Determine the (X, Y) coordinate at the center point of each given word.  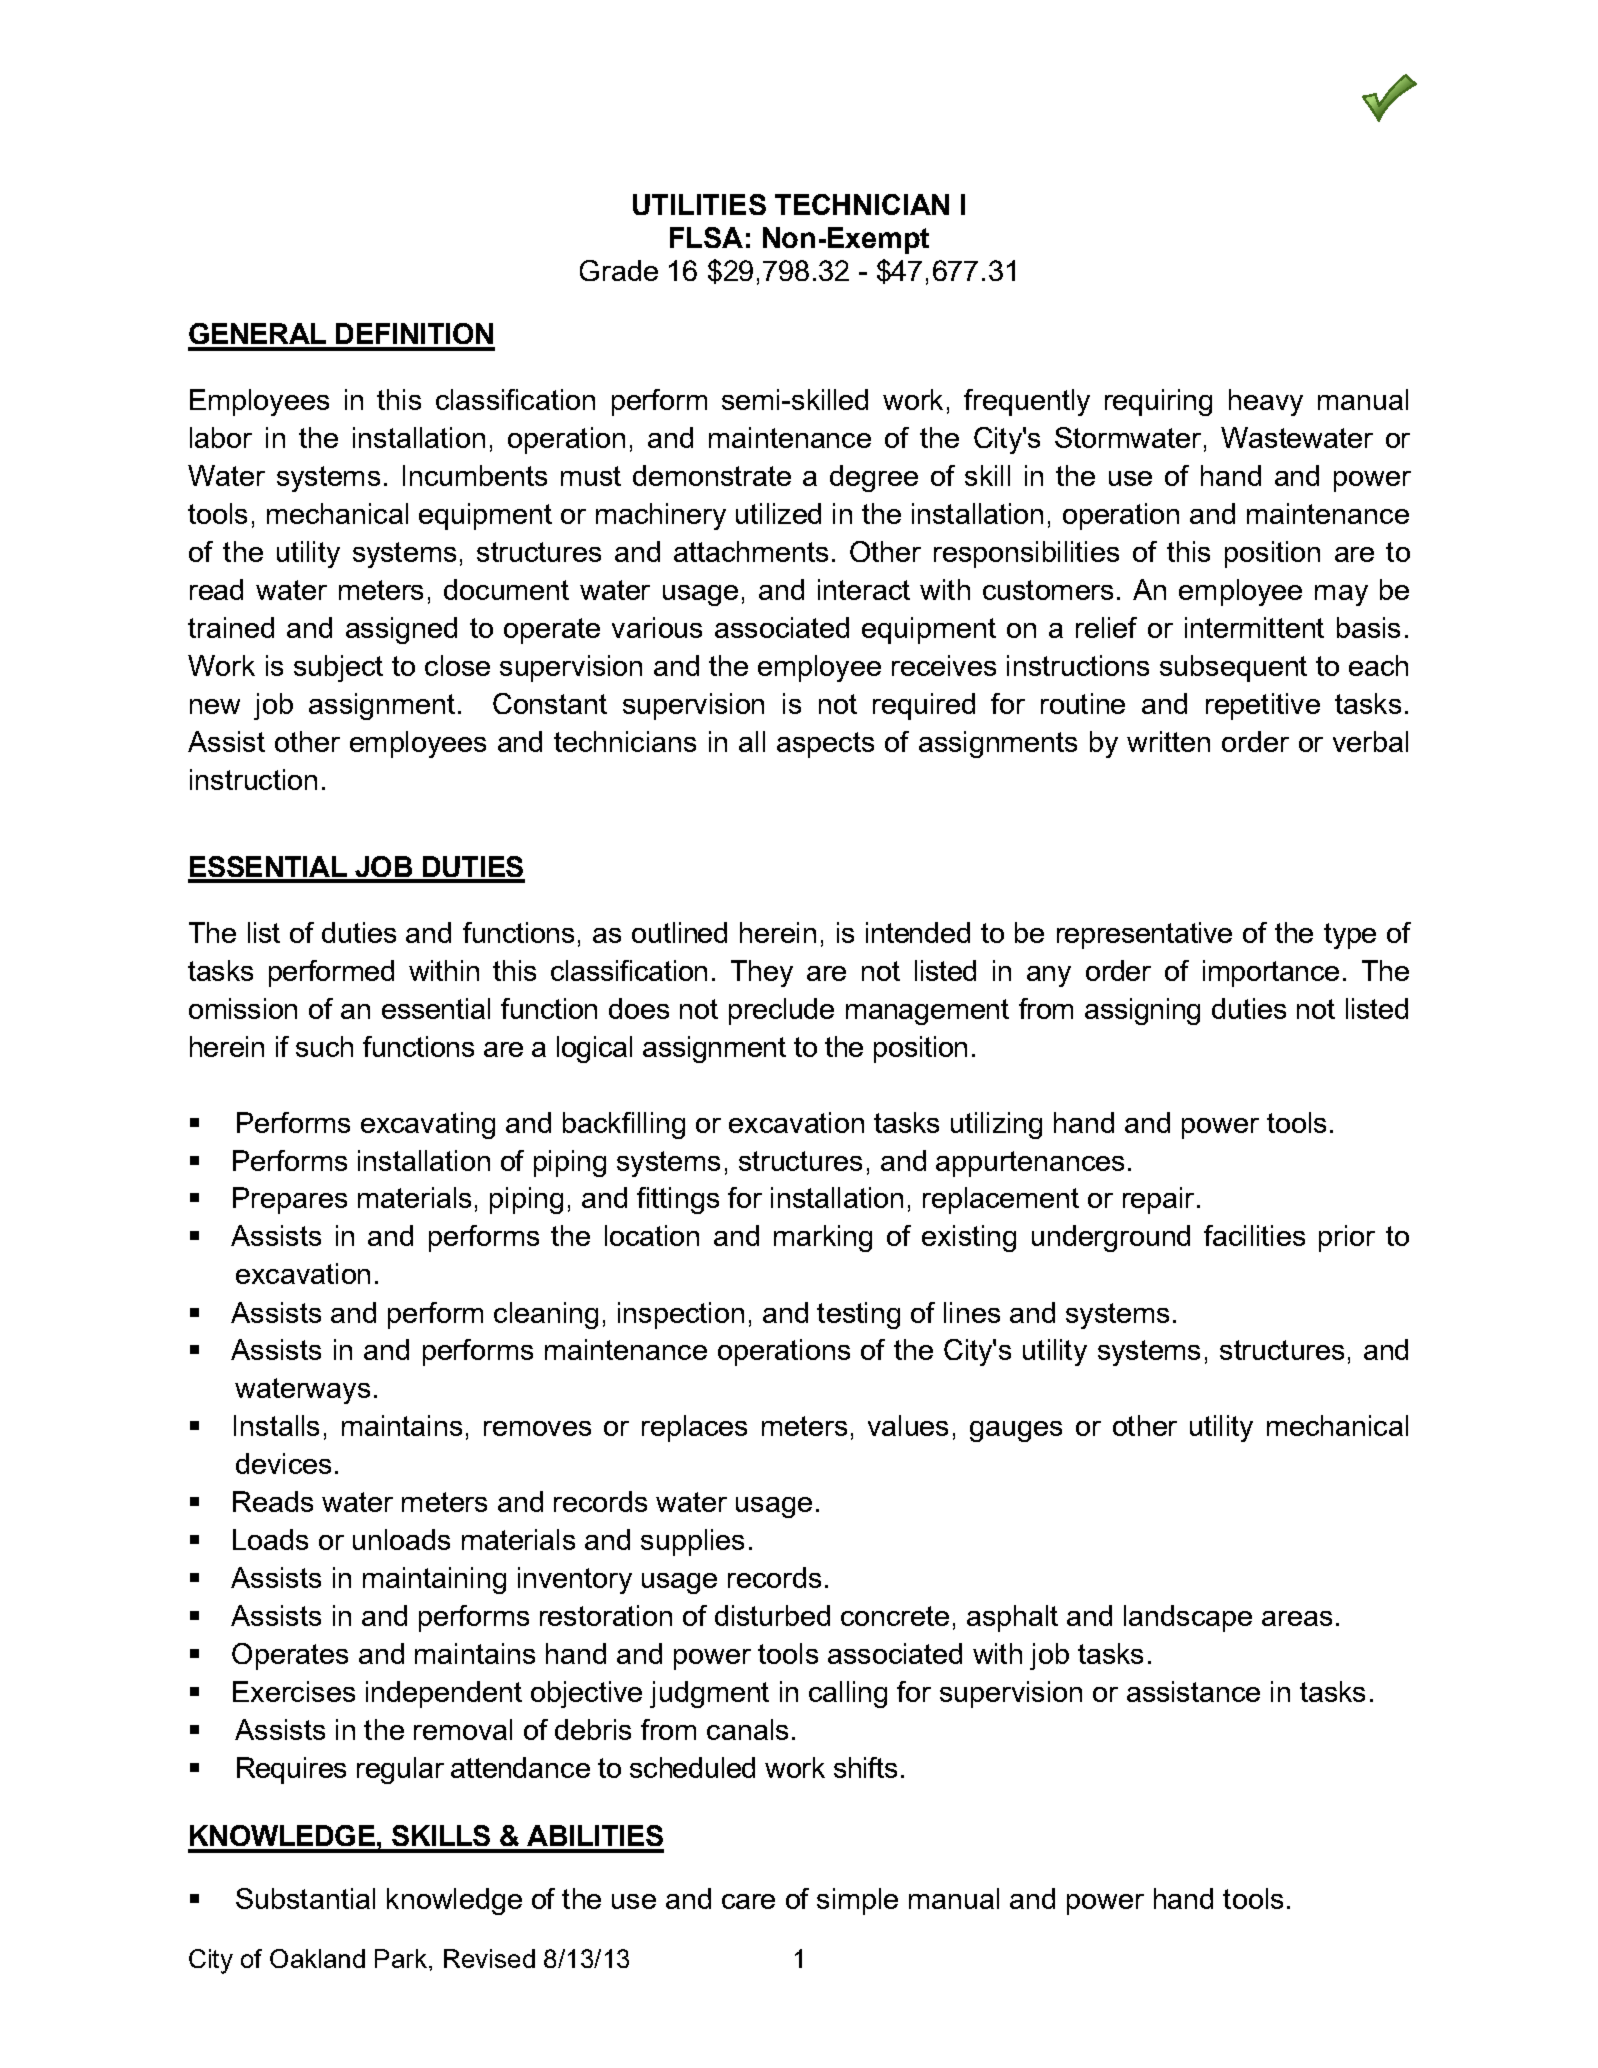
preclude (781, 1011)
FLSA (706, 237)
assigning (1142, 1011)
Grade (619, 270)
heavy (1266, 402)
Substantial (305, 1898)
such (324, 1046)
